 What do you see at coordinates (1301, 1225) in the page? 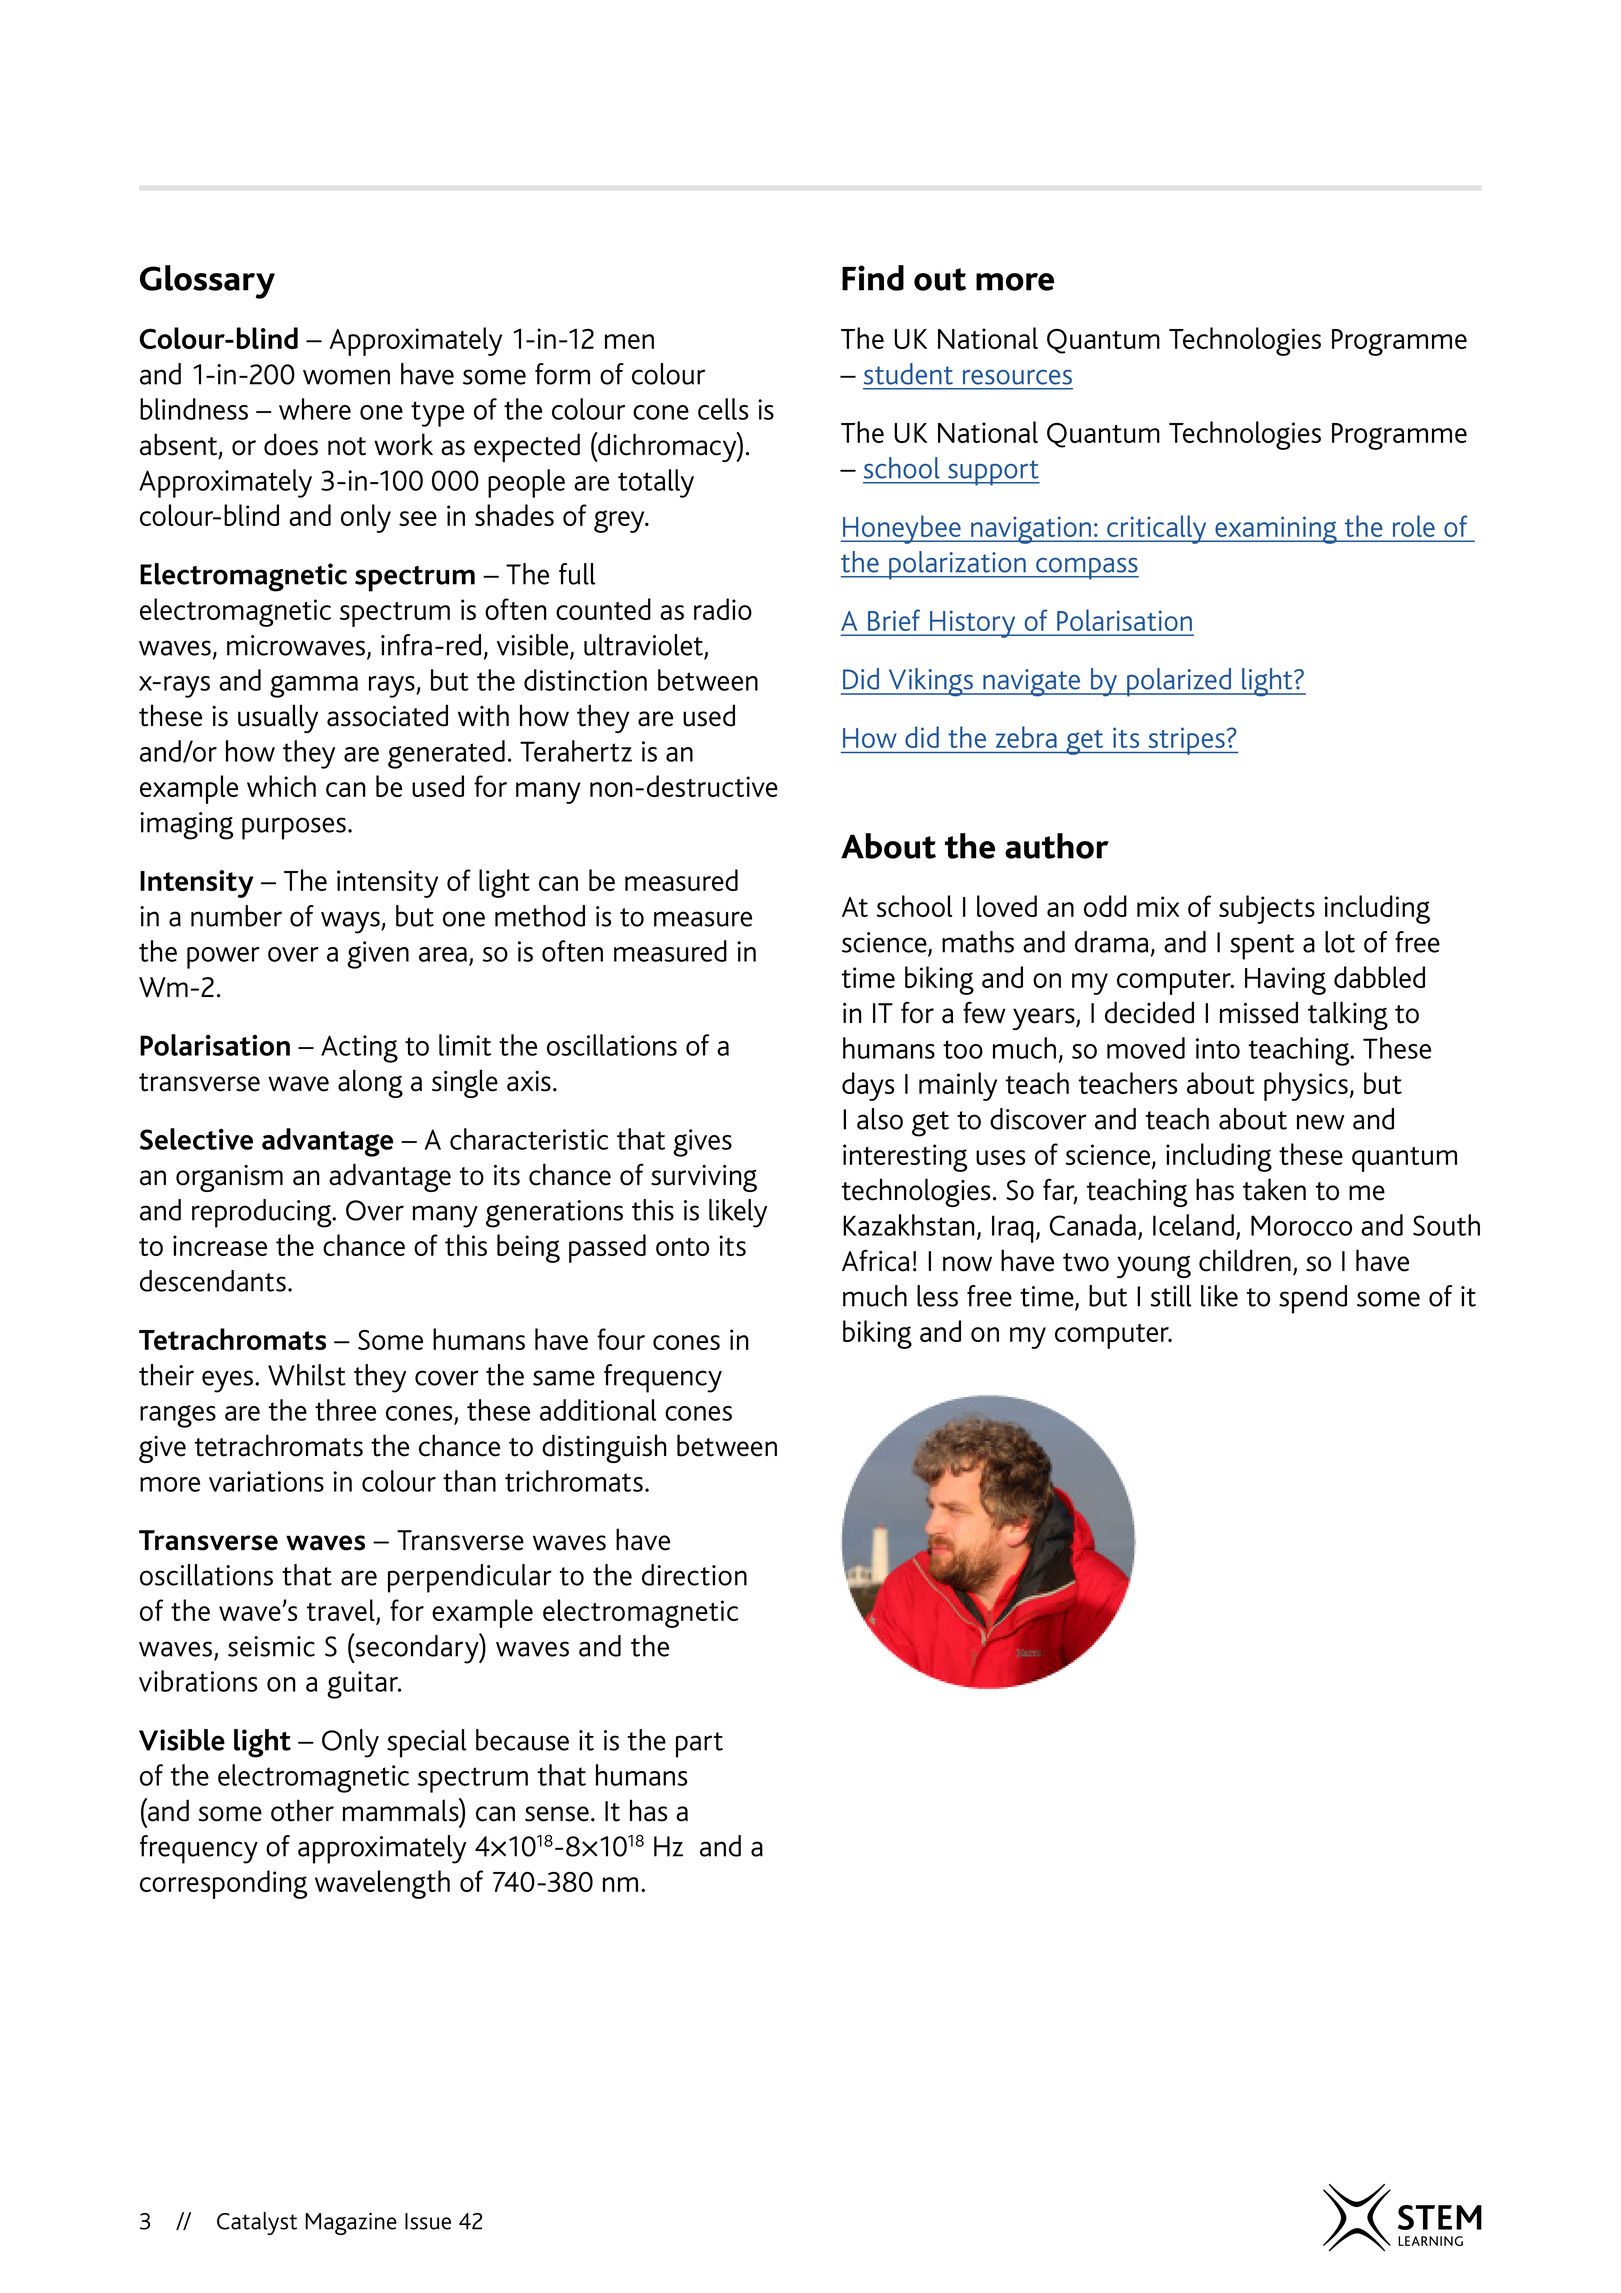
I see `Morocco` at bounding box center [1301, 1225].
